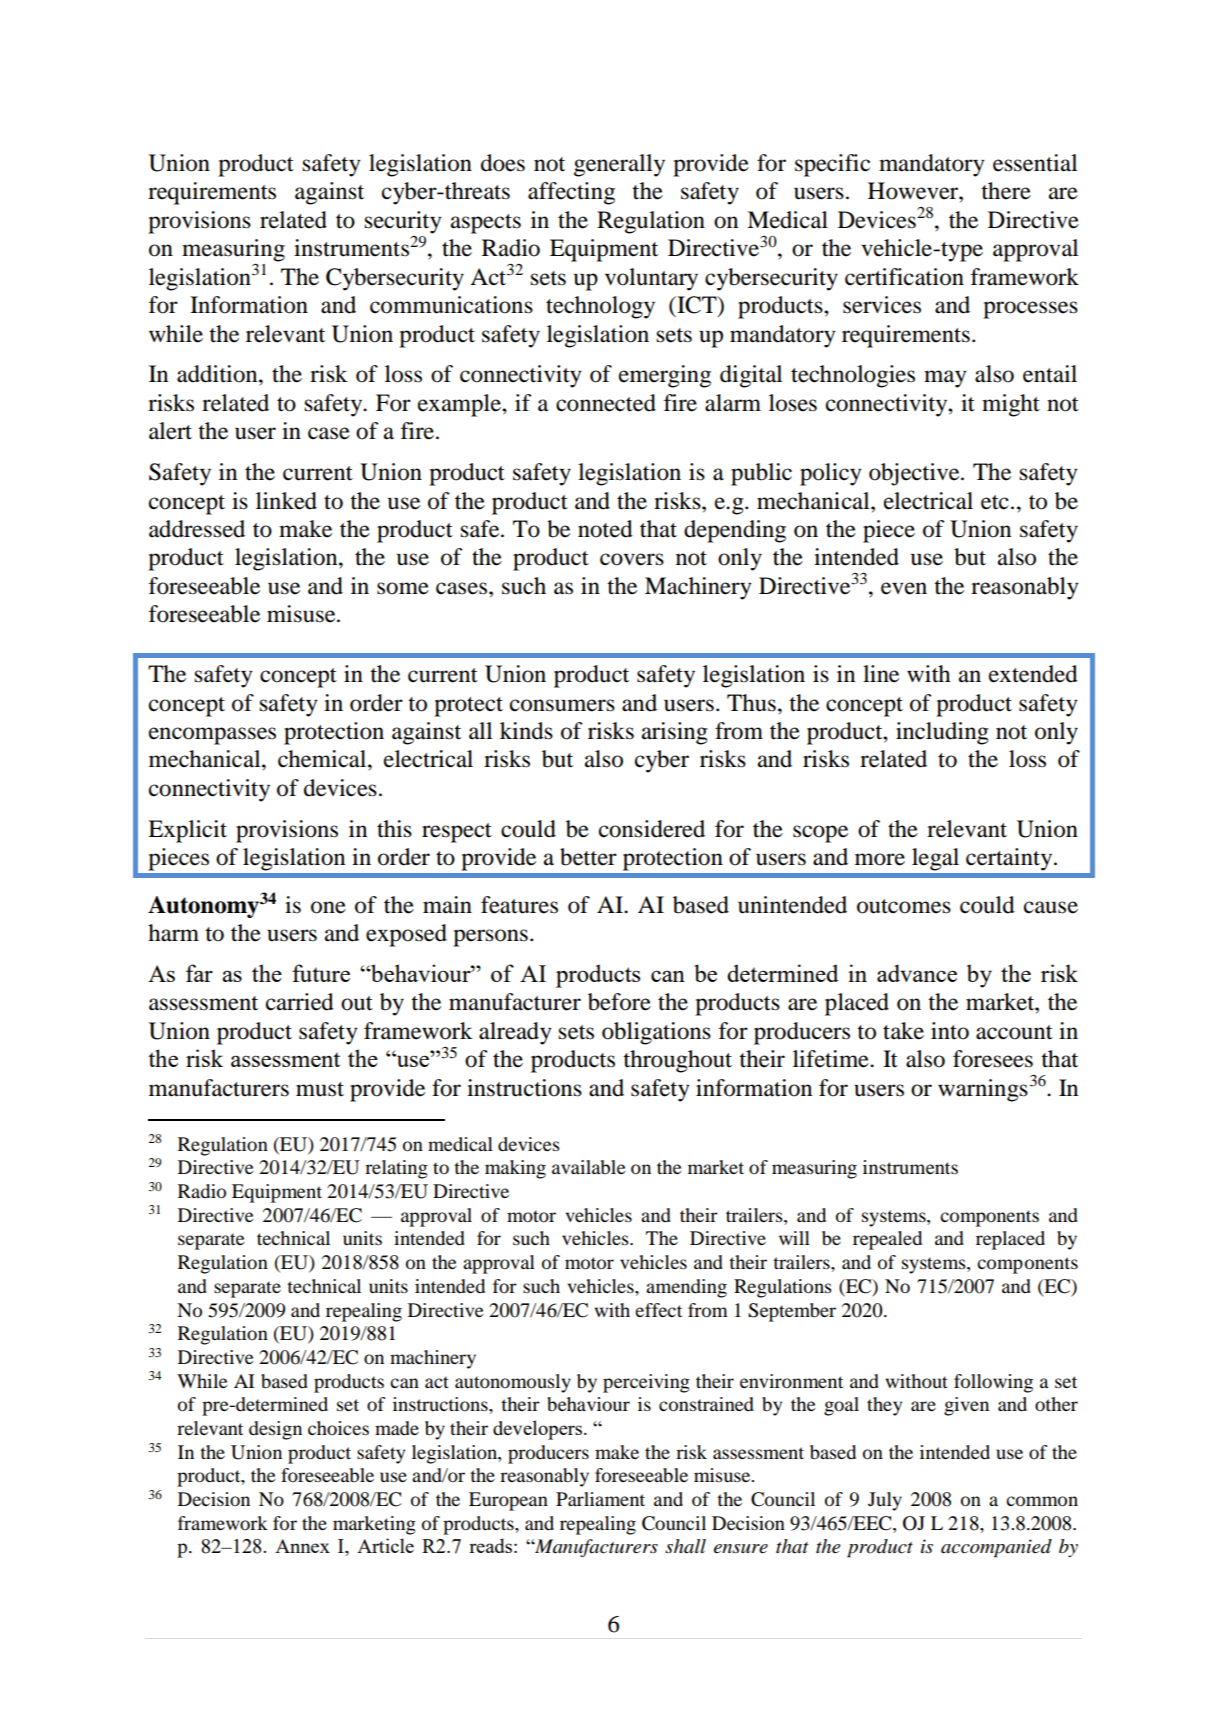 The width and height of the image is (1227, 1735). I want to click on more, so click(880, 859).
